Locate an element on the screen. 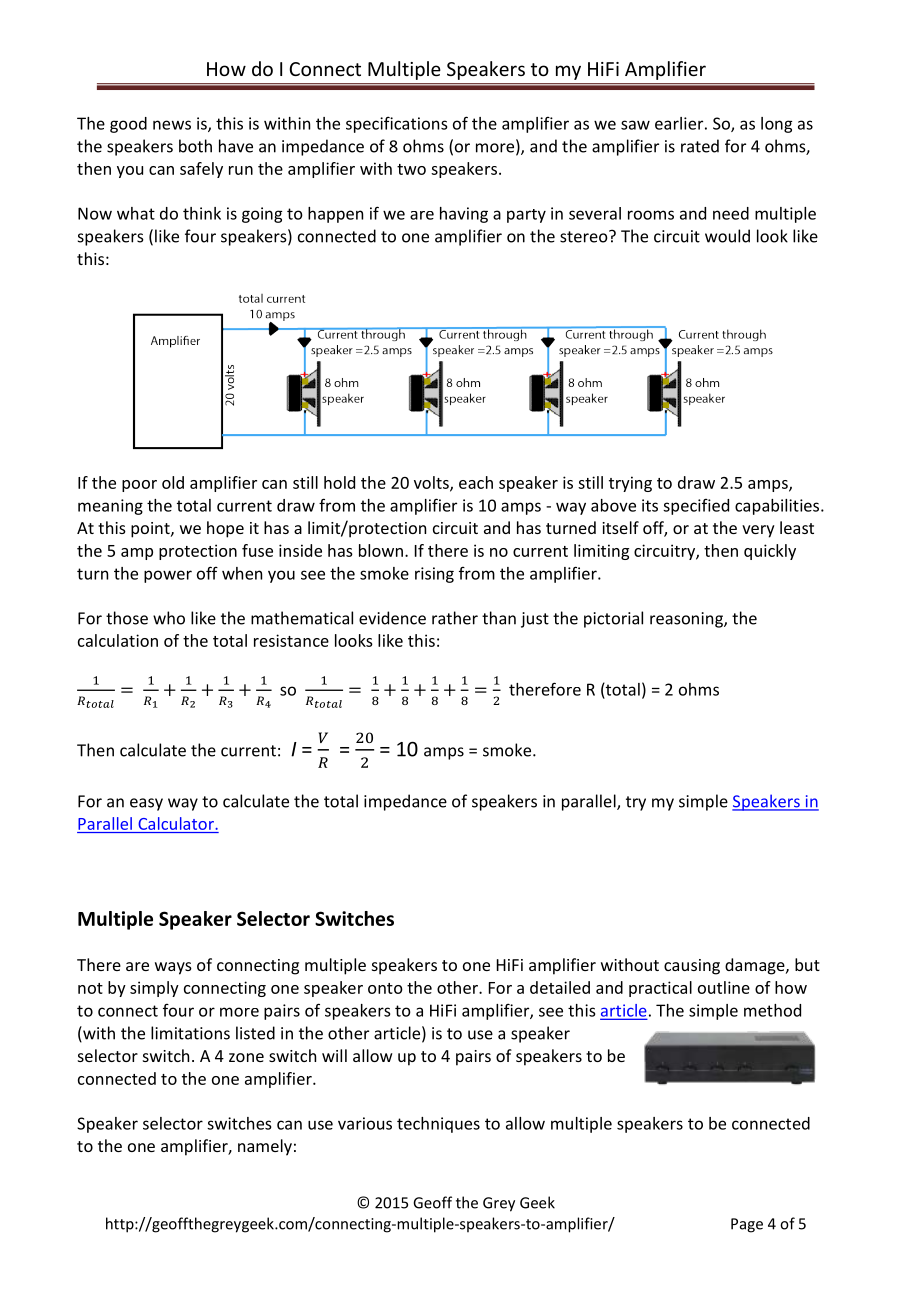 The image size is (924, 1308). volts is located at coordinates (432, 483).
